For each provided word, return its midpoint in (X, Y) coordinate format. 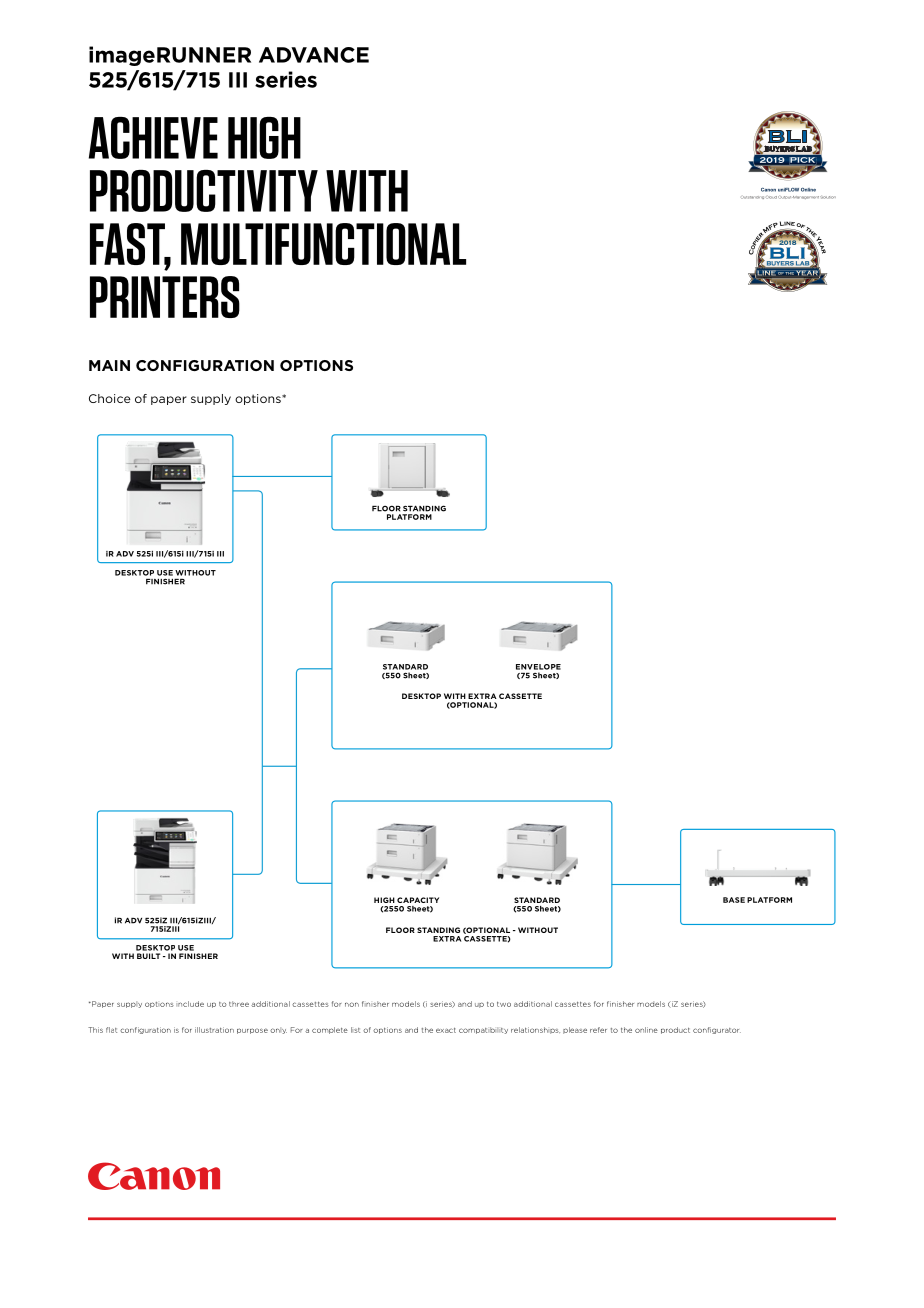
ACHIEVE (153, 138)
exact (446, 1030)
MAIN (109, 365)
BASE (734, 900)
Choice (110, 398)
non (352, 1004)
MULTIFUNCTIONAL (323, 244)
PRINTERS (165, 297)
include (190, 1004)
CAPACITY (418, 900)
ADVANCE (314, 55)
